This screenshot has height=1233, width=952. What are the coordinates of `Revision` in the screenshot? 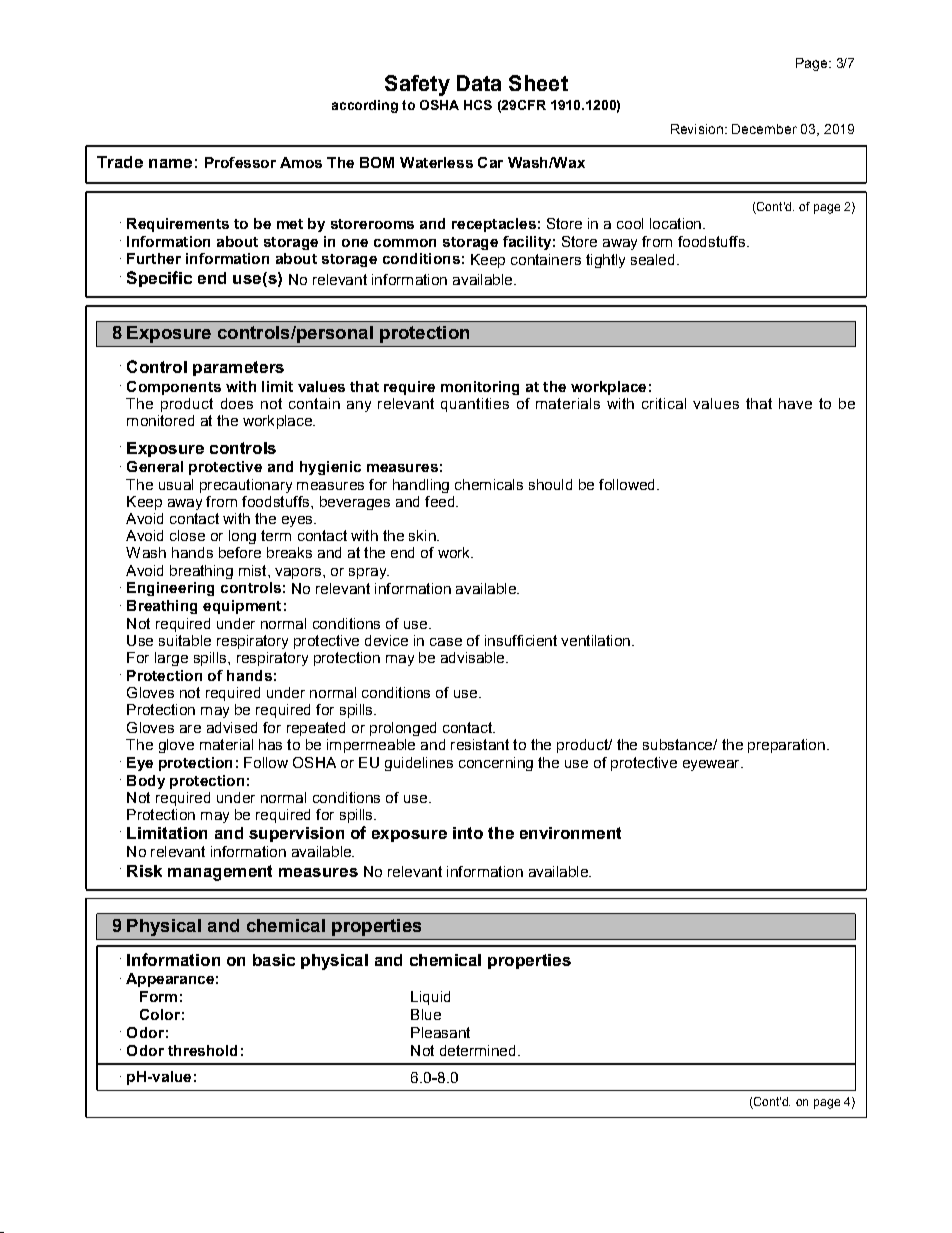 It's located at (697, 129).
